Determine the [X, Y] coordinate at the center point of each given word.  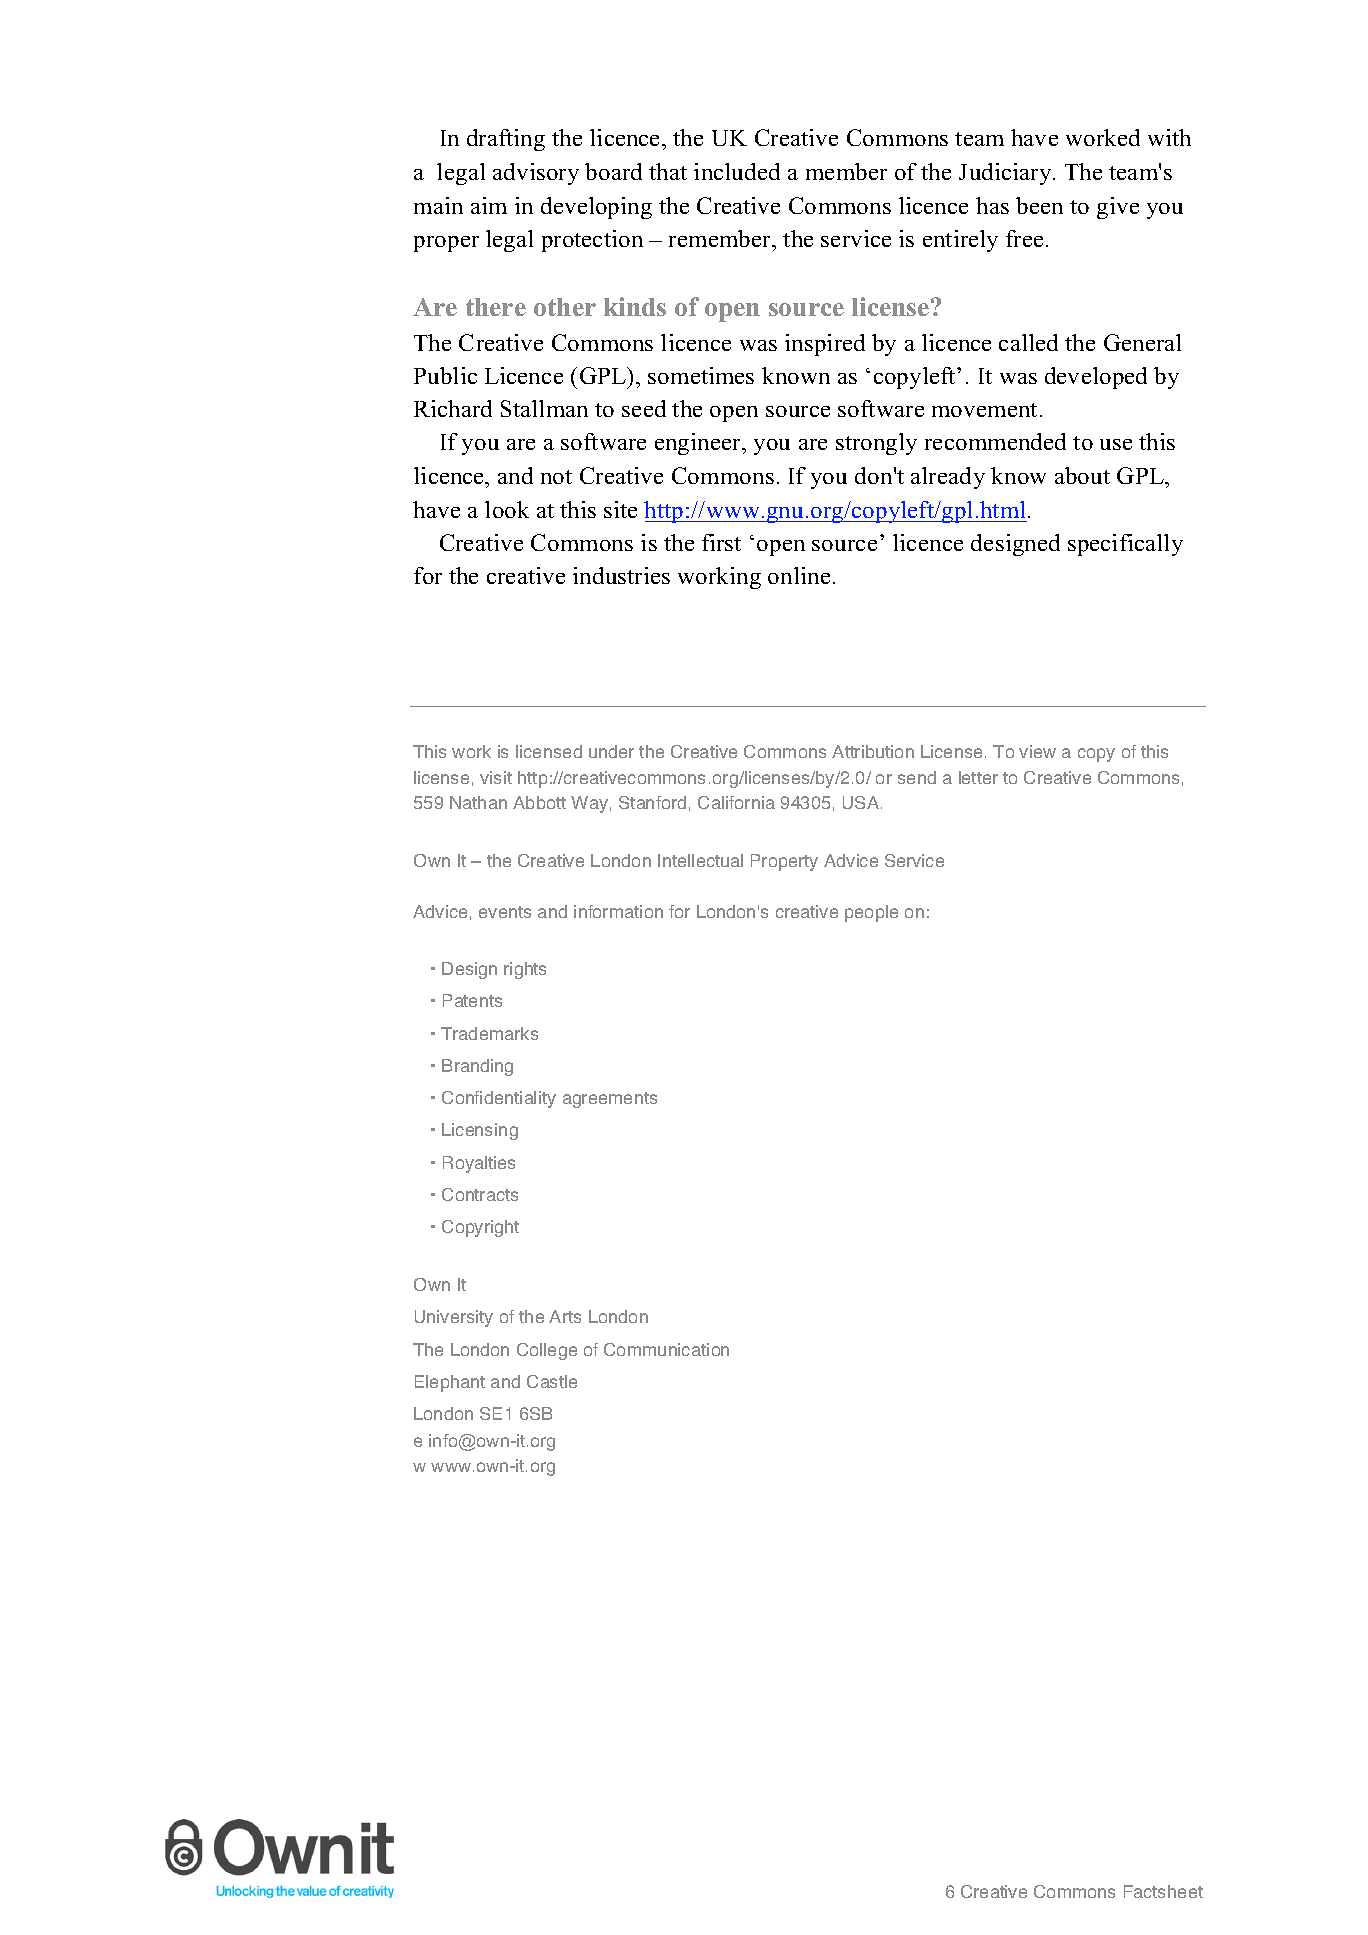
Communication [666, 1349]
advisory [536, 174]
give [1118, 208]
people [871, 913]
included [737, 171]
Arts [565, 1316]
